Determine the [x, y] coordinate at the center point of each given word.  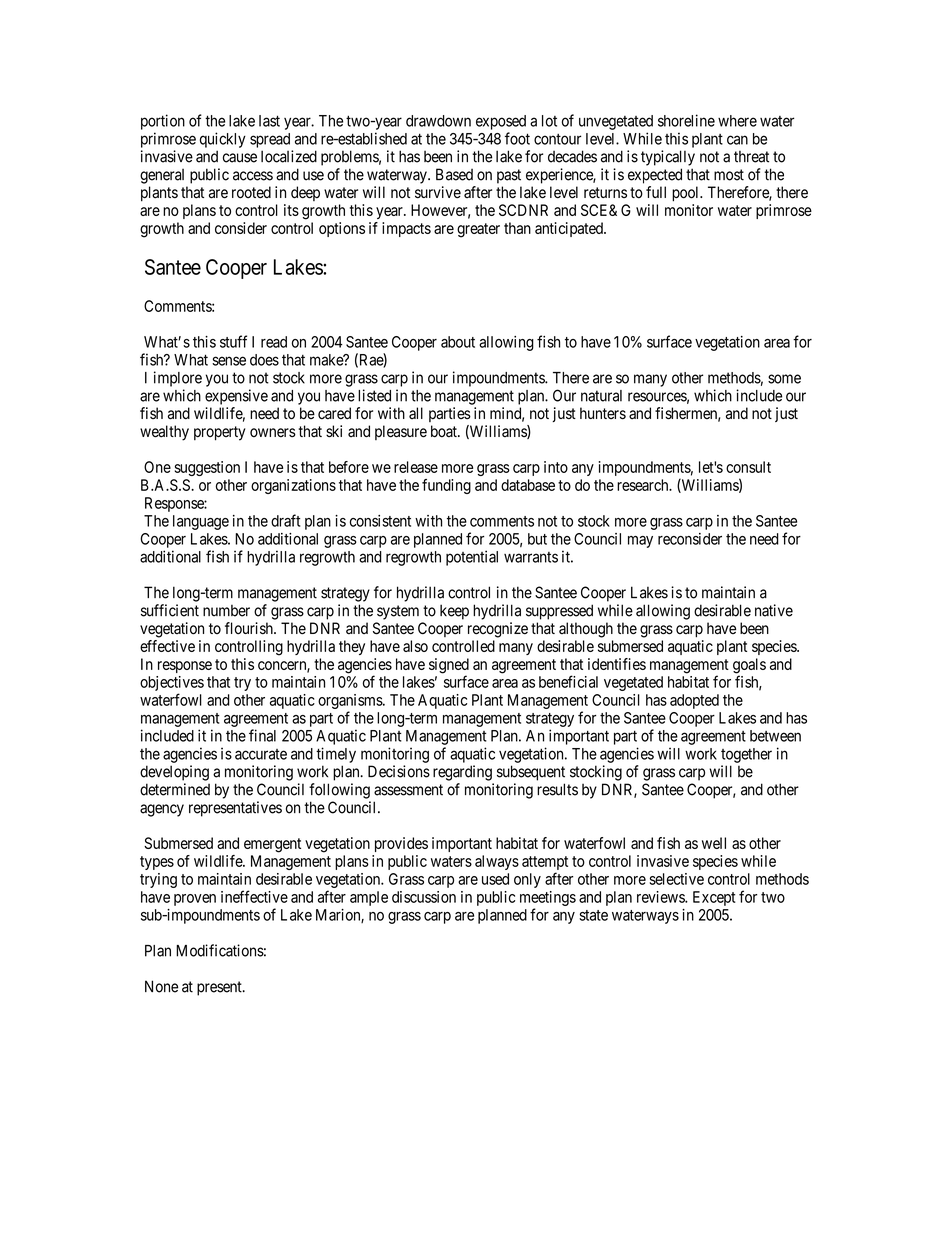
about [458, 342]
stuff [233, 341]
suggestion [207, 468]
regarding [462, 773]
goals [749, 667]
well [714, 843]
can [737, 140]
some [784, 379]
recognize [498, 630]
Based [454, 174]
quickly [223, 140]
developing [174, 773]
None [161, 986]
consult [748, 467]
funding [446, 486]
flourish [250, 628]
